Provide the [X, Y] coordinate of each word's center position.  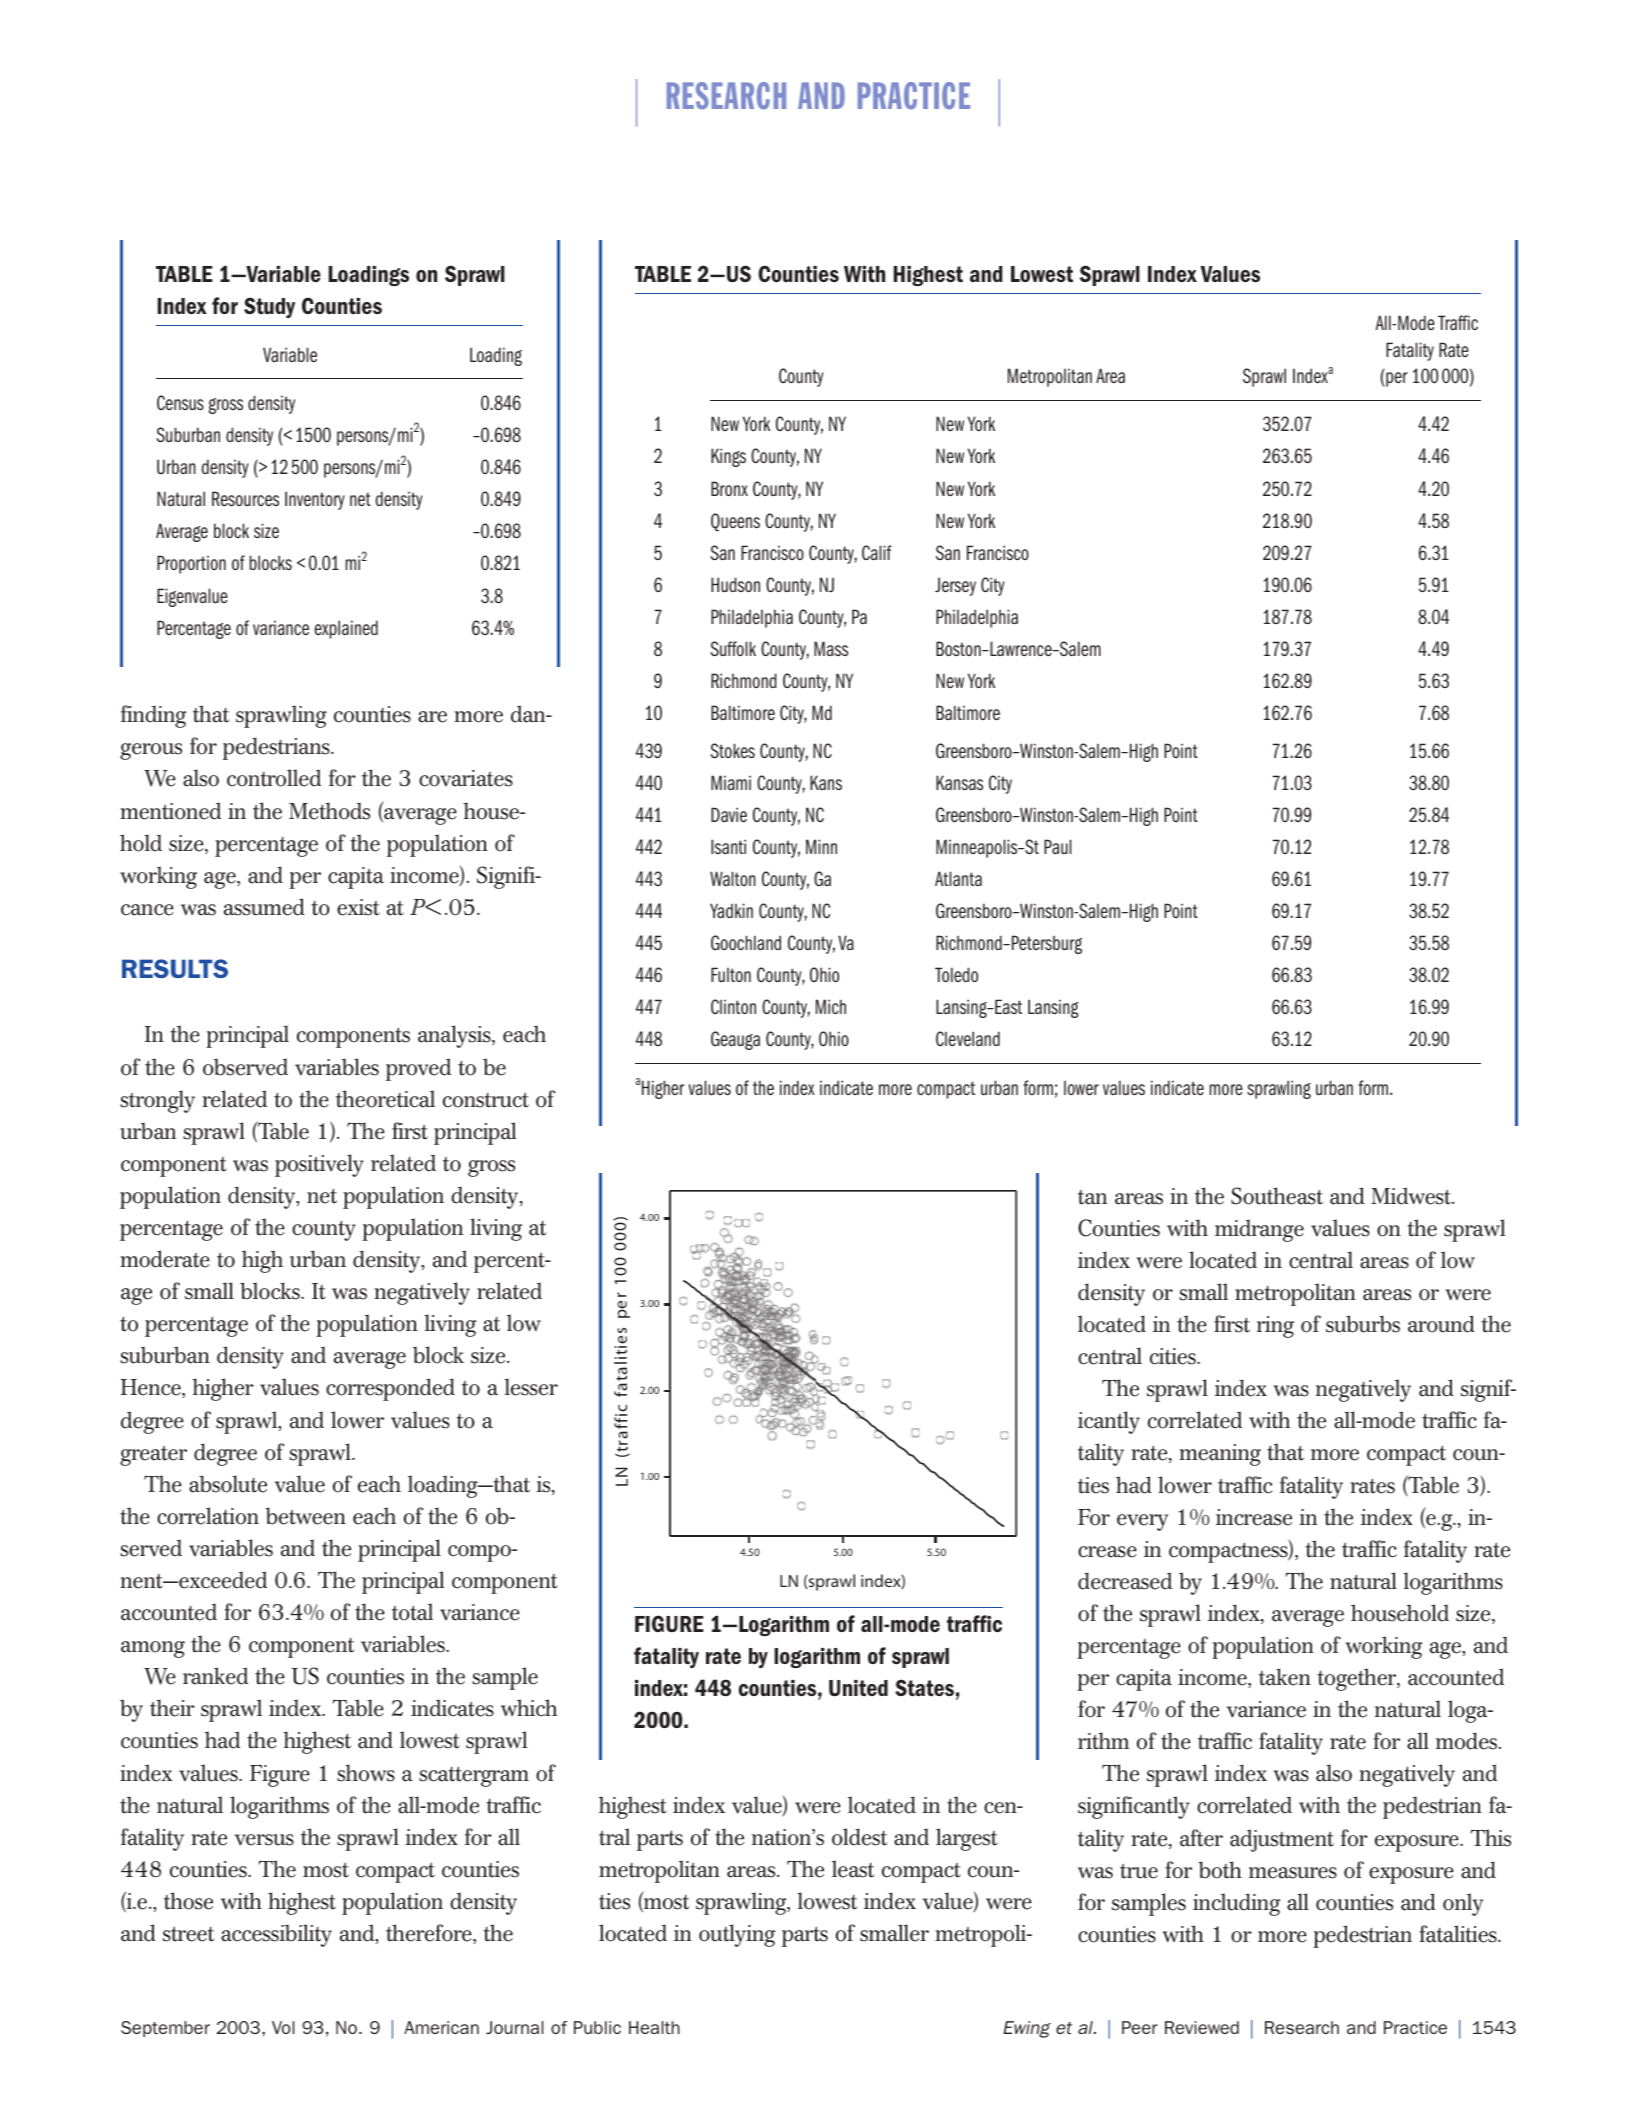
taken [1285, 1677]
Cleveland [968, 1038]
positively [319, 1165]
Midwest [1412, 1196]
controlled [274, 778]
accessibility [276, 1935]
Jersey [955, 586]
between [305, 1516]
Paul [1058, 846]
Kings [728, 457]
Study [269, 307]
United [858, 1688]
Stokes [732, 750]
